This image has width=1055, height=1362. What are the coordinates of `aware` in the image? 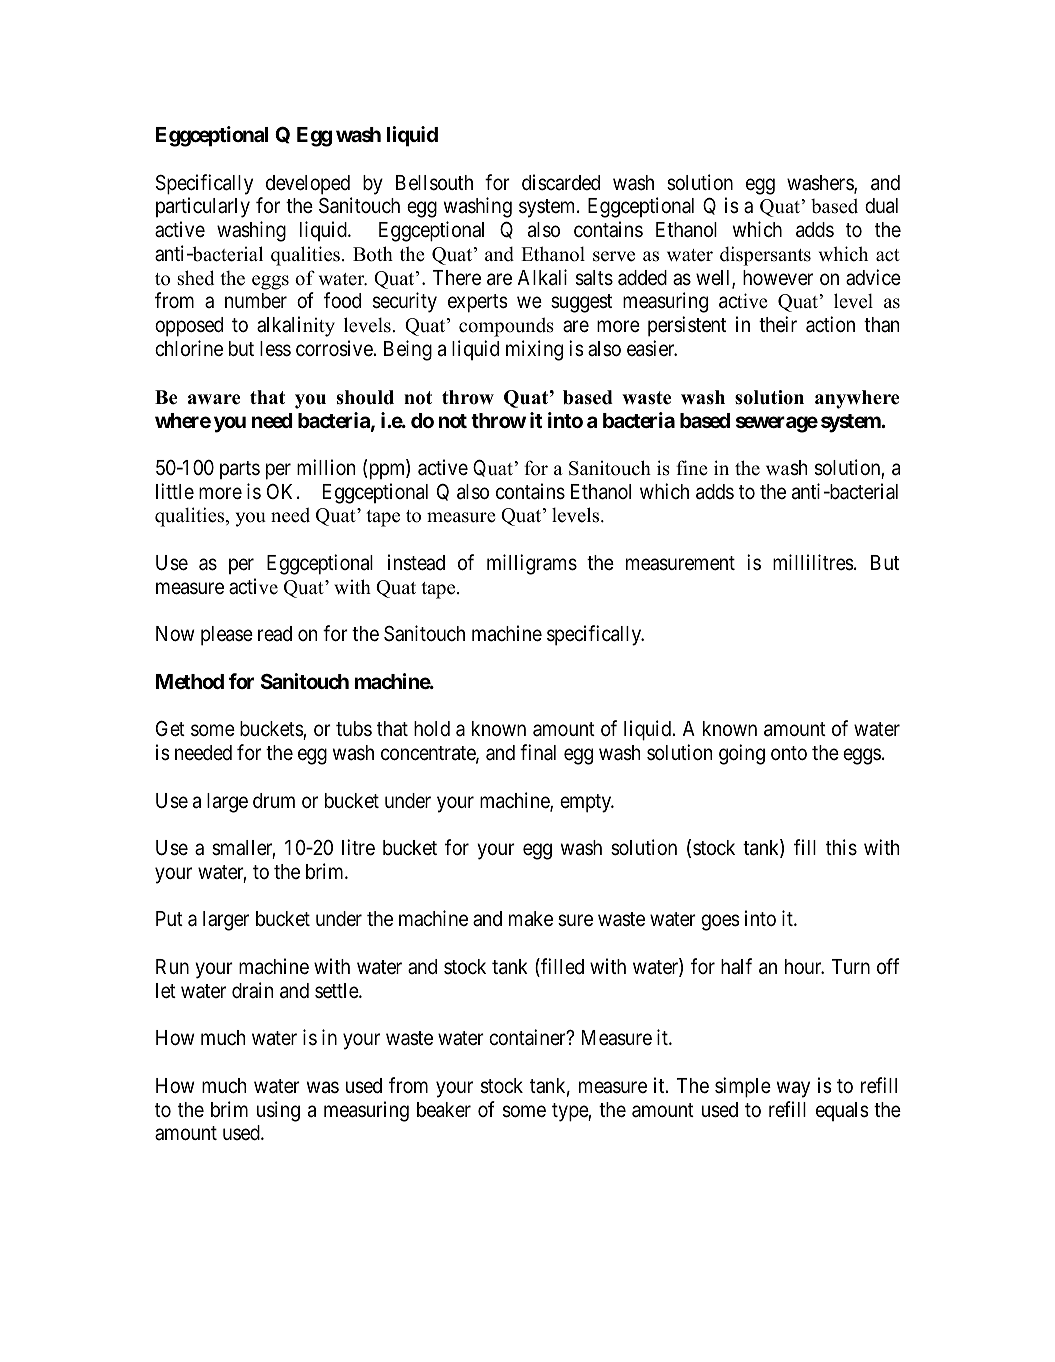 It's located at (214, 399).
